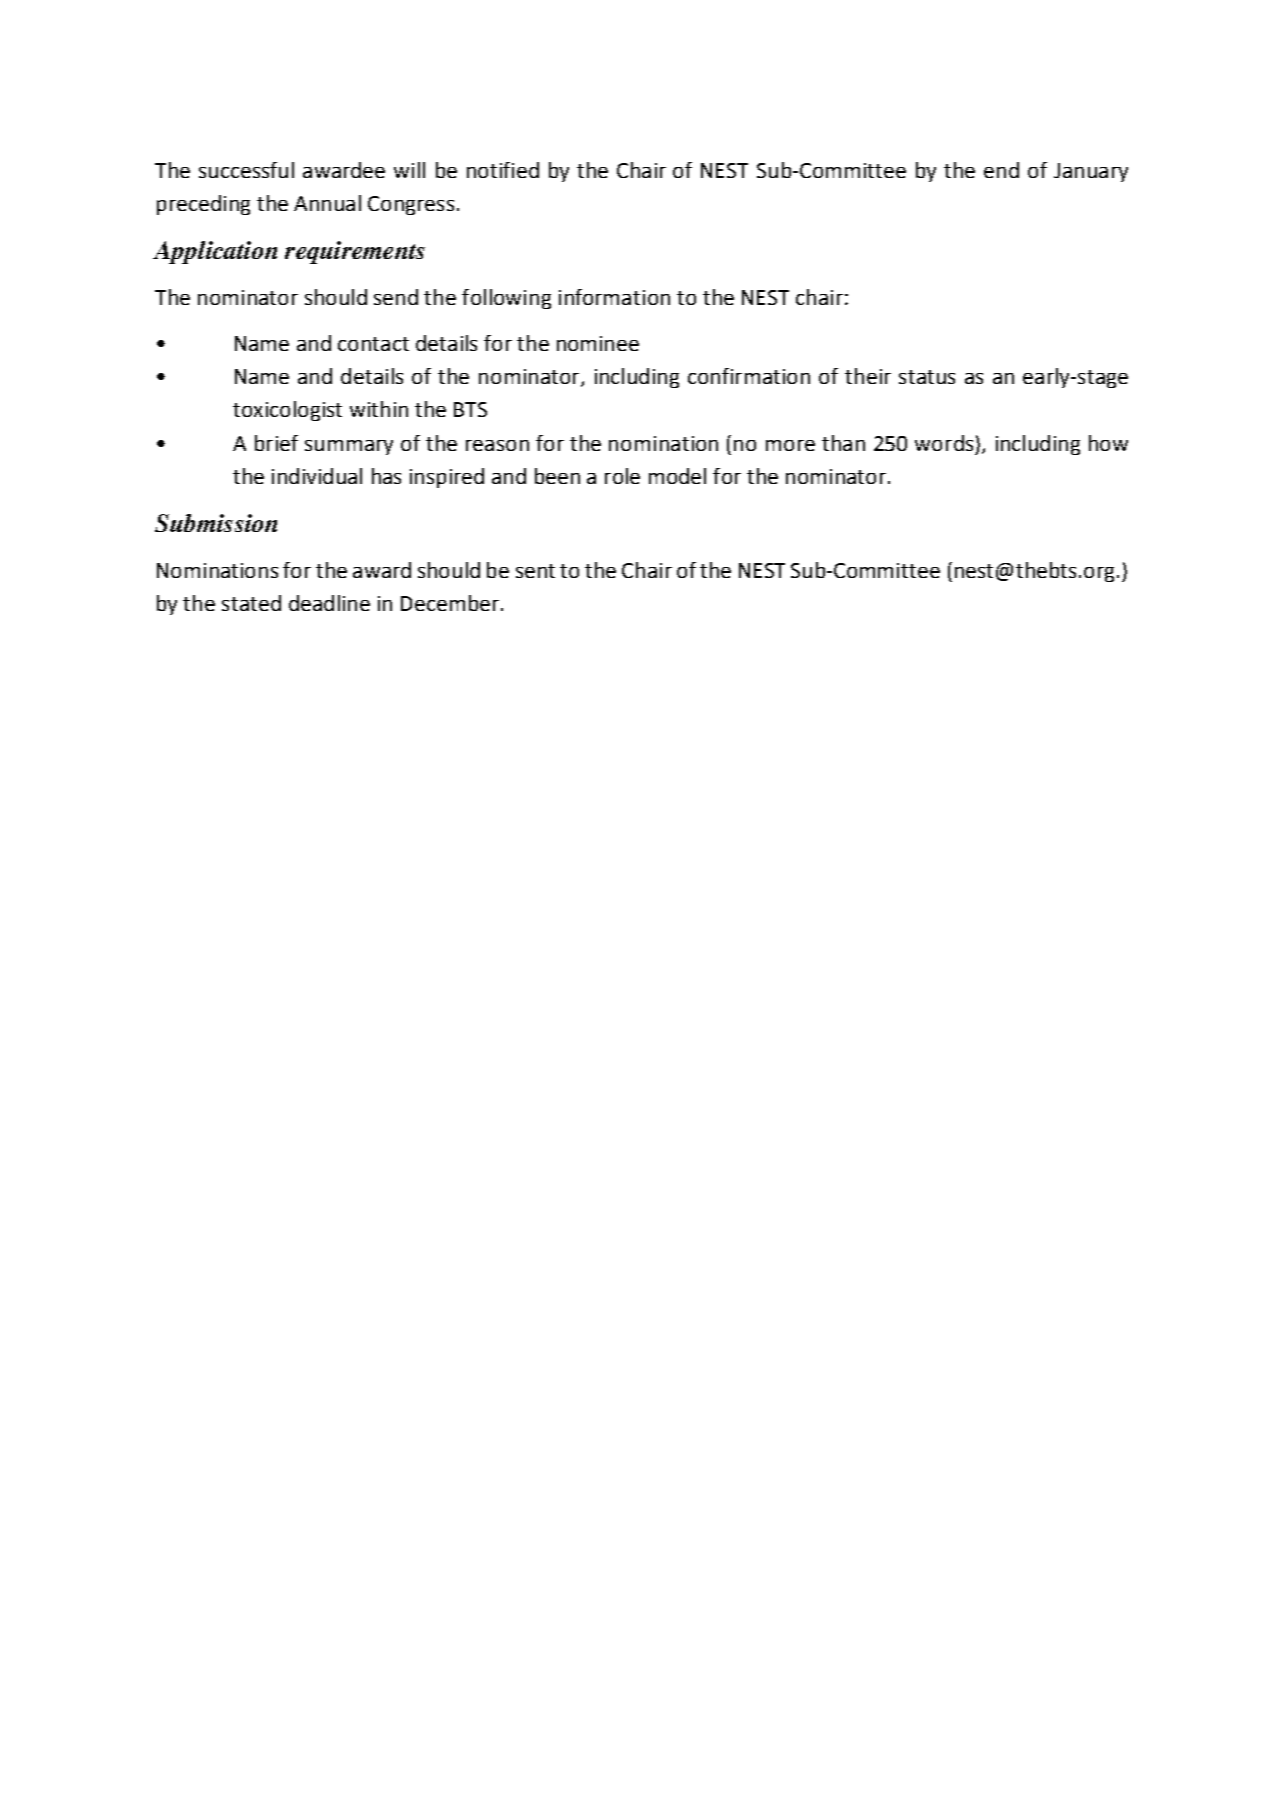 Image resolution: width=1284 pixels, height=1816 pixels. Describe the element at coordinates (790, 445) in the document. I see `more` at that location.
